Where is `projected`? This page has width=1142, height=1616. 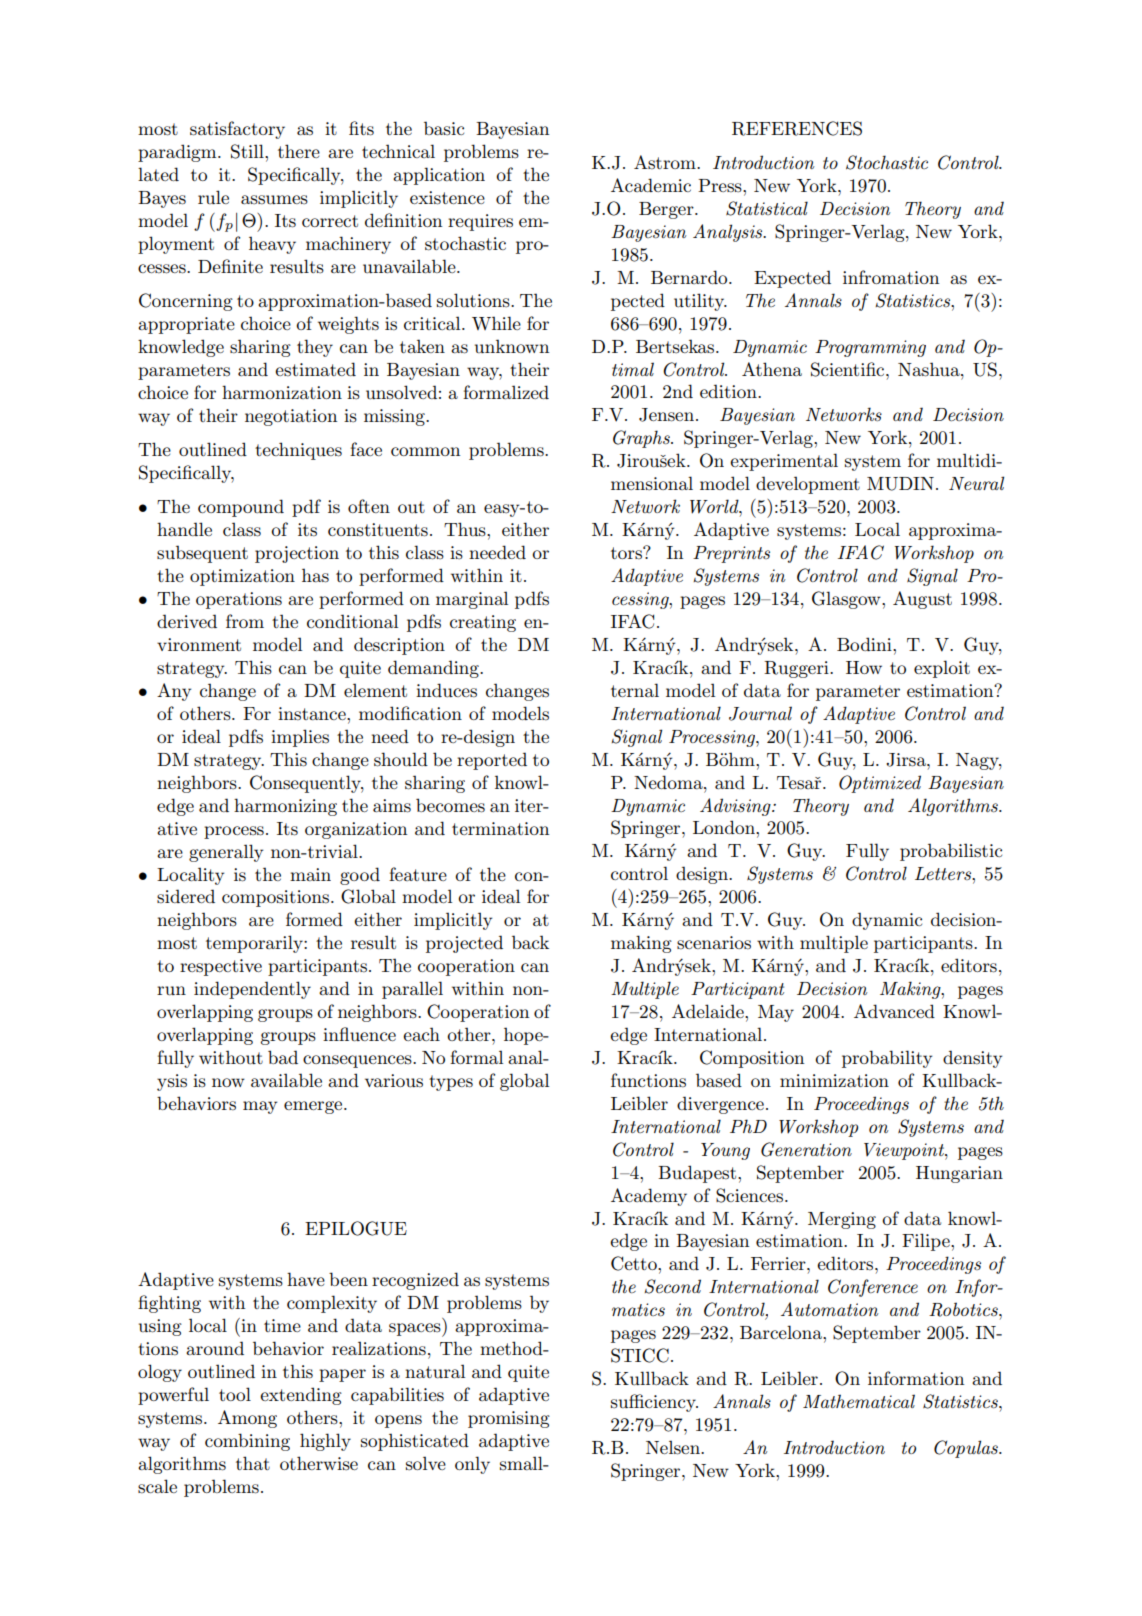 projected is located at coordinates (464, 944).
